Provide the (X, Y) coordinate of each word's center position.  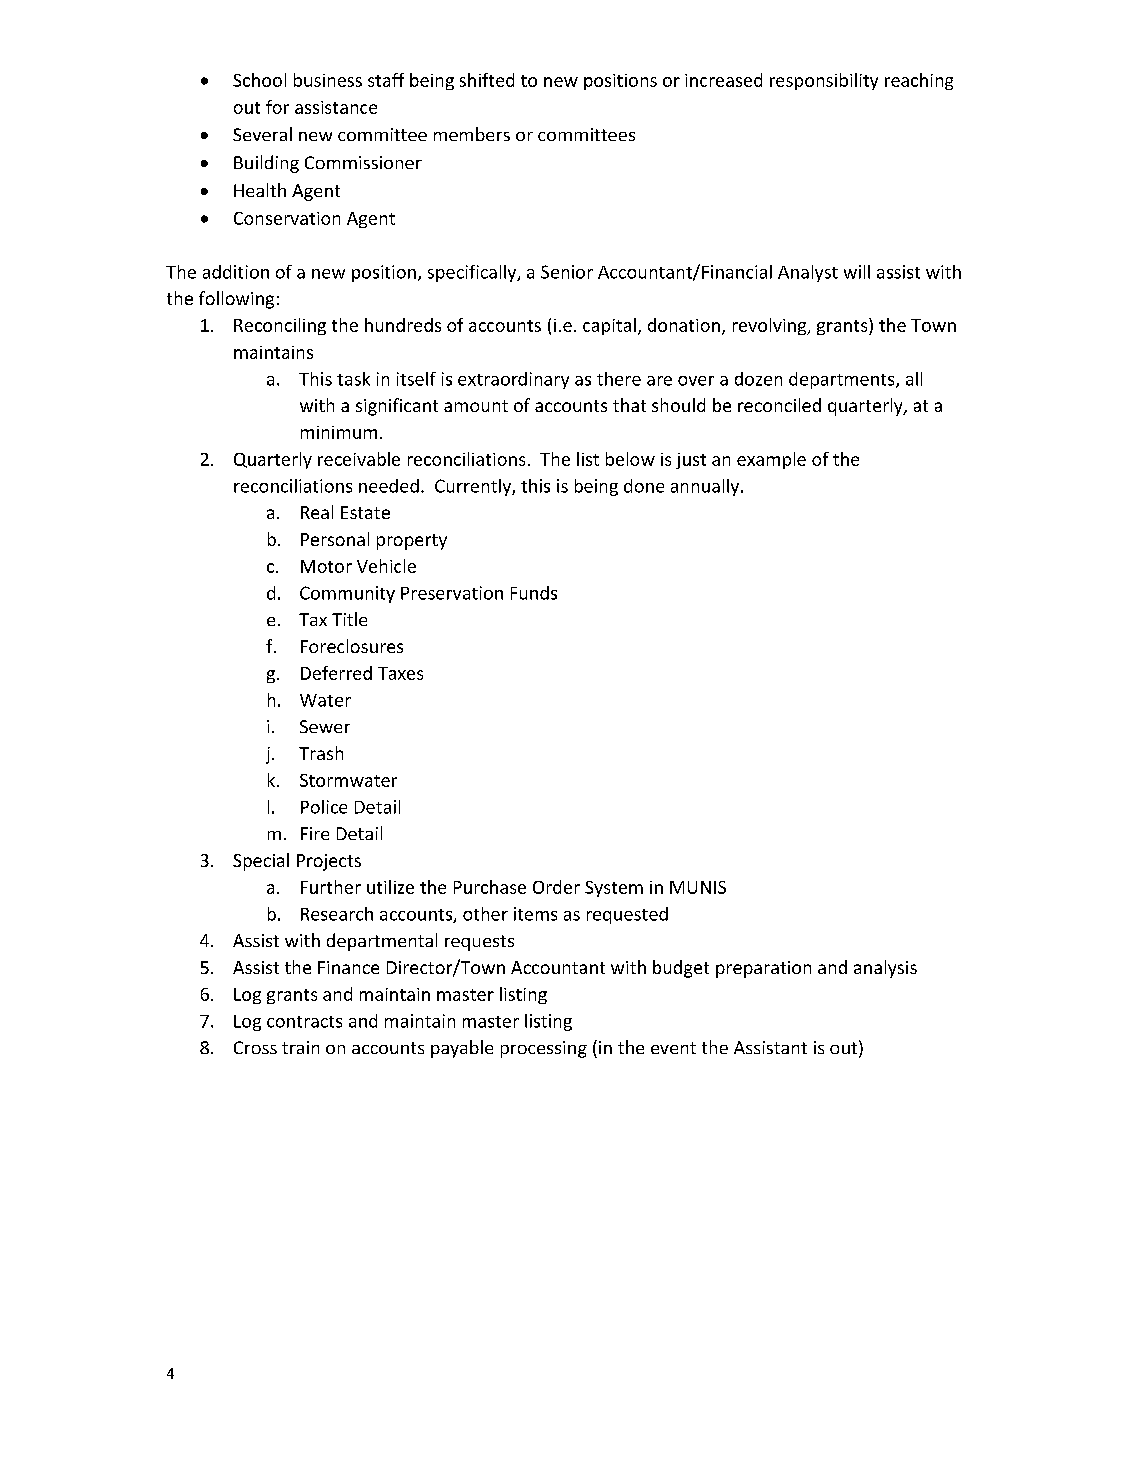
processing (544, 1049)
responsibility (824, 81)
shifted (487, 80)
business (328, 80)
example (771, 460)
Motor (326, 566)
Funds (534, 593)
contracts (304, 1022)
